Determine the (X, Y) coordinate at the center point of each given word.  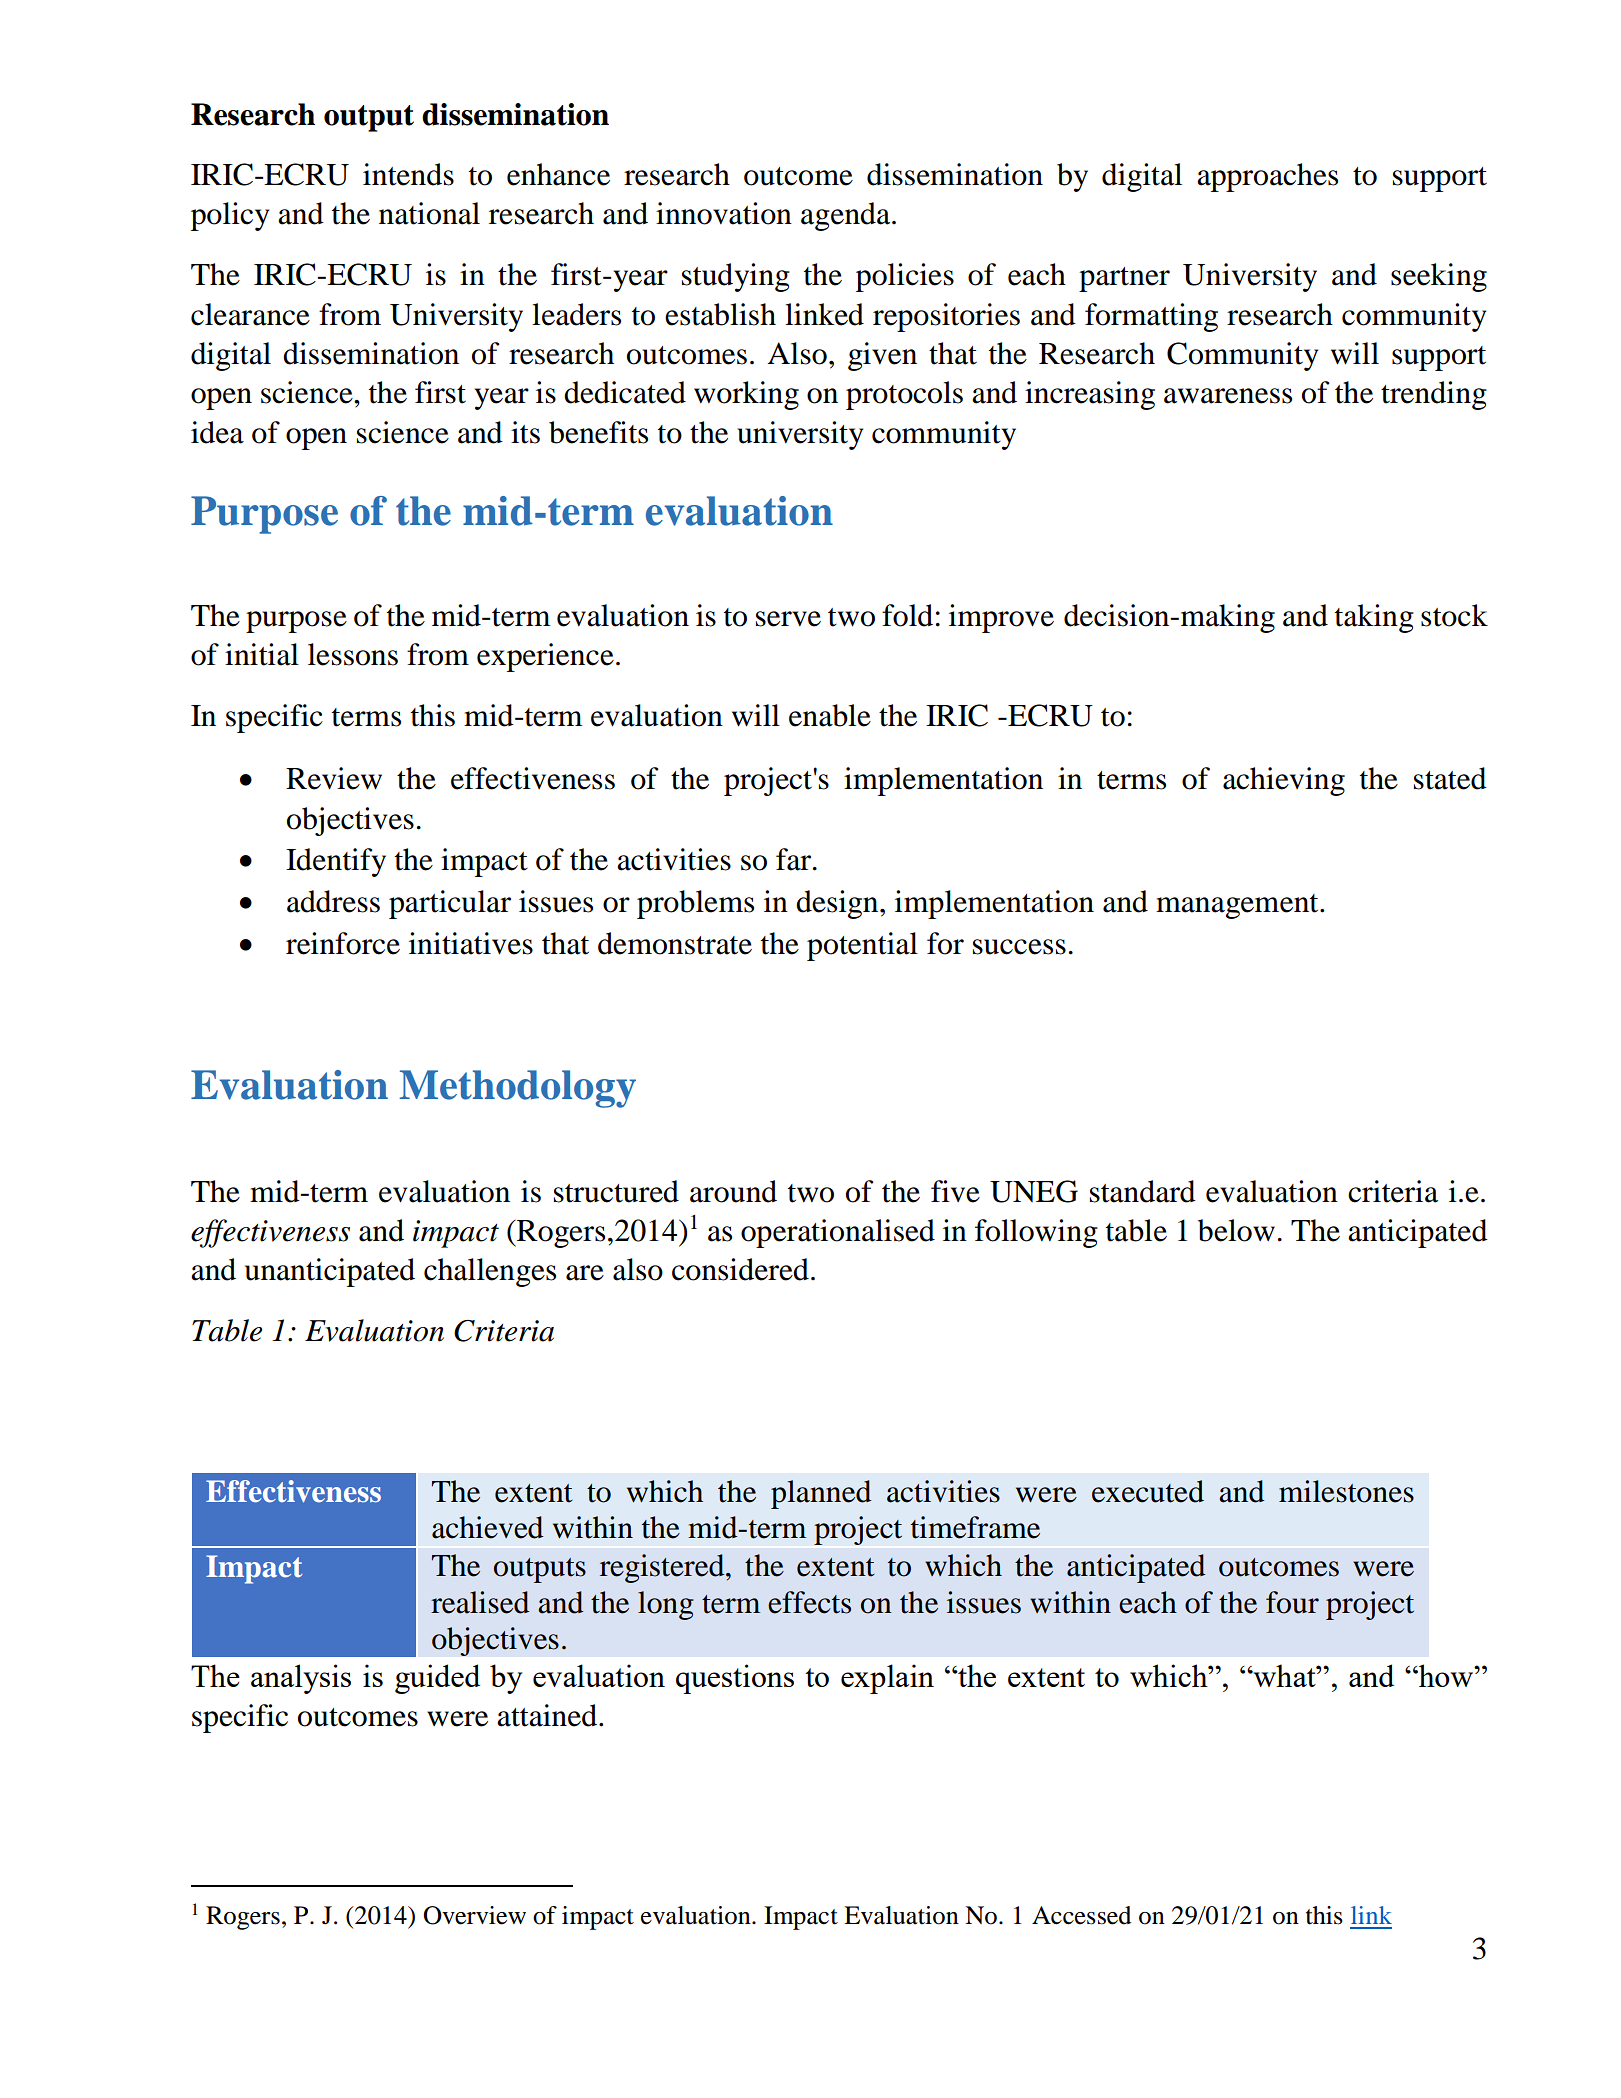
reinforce (343, 943)
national (429, 213)
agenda (847, 216)
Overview (474, 1915)
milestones (1346, 1491)
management (1238, 906)
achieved (487, 1527)
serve (788, 619)
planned (821, 1494)
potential (862, 946)
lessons (353, 654)
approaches (1267, 177)
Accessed (1081, 1915)
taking (1374, 618)
